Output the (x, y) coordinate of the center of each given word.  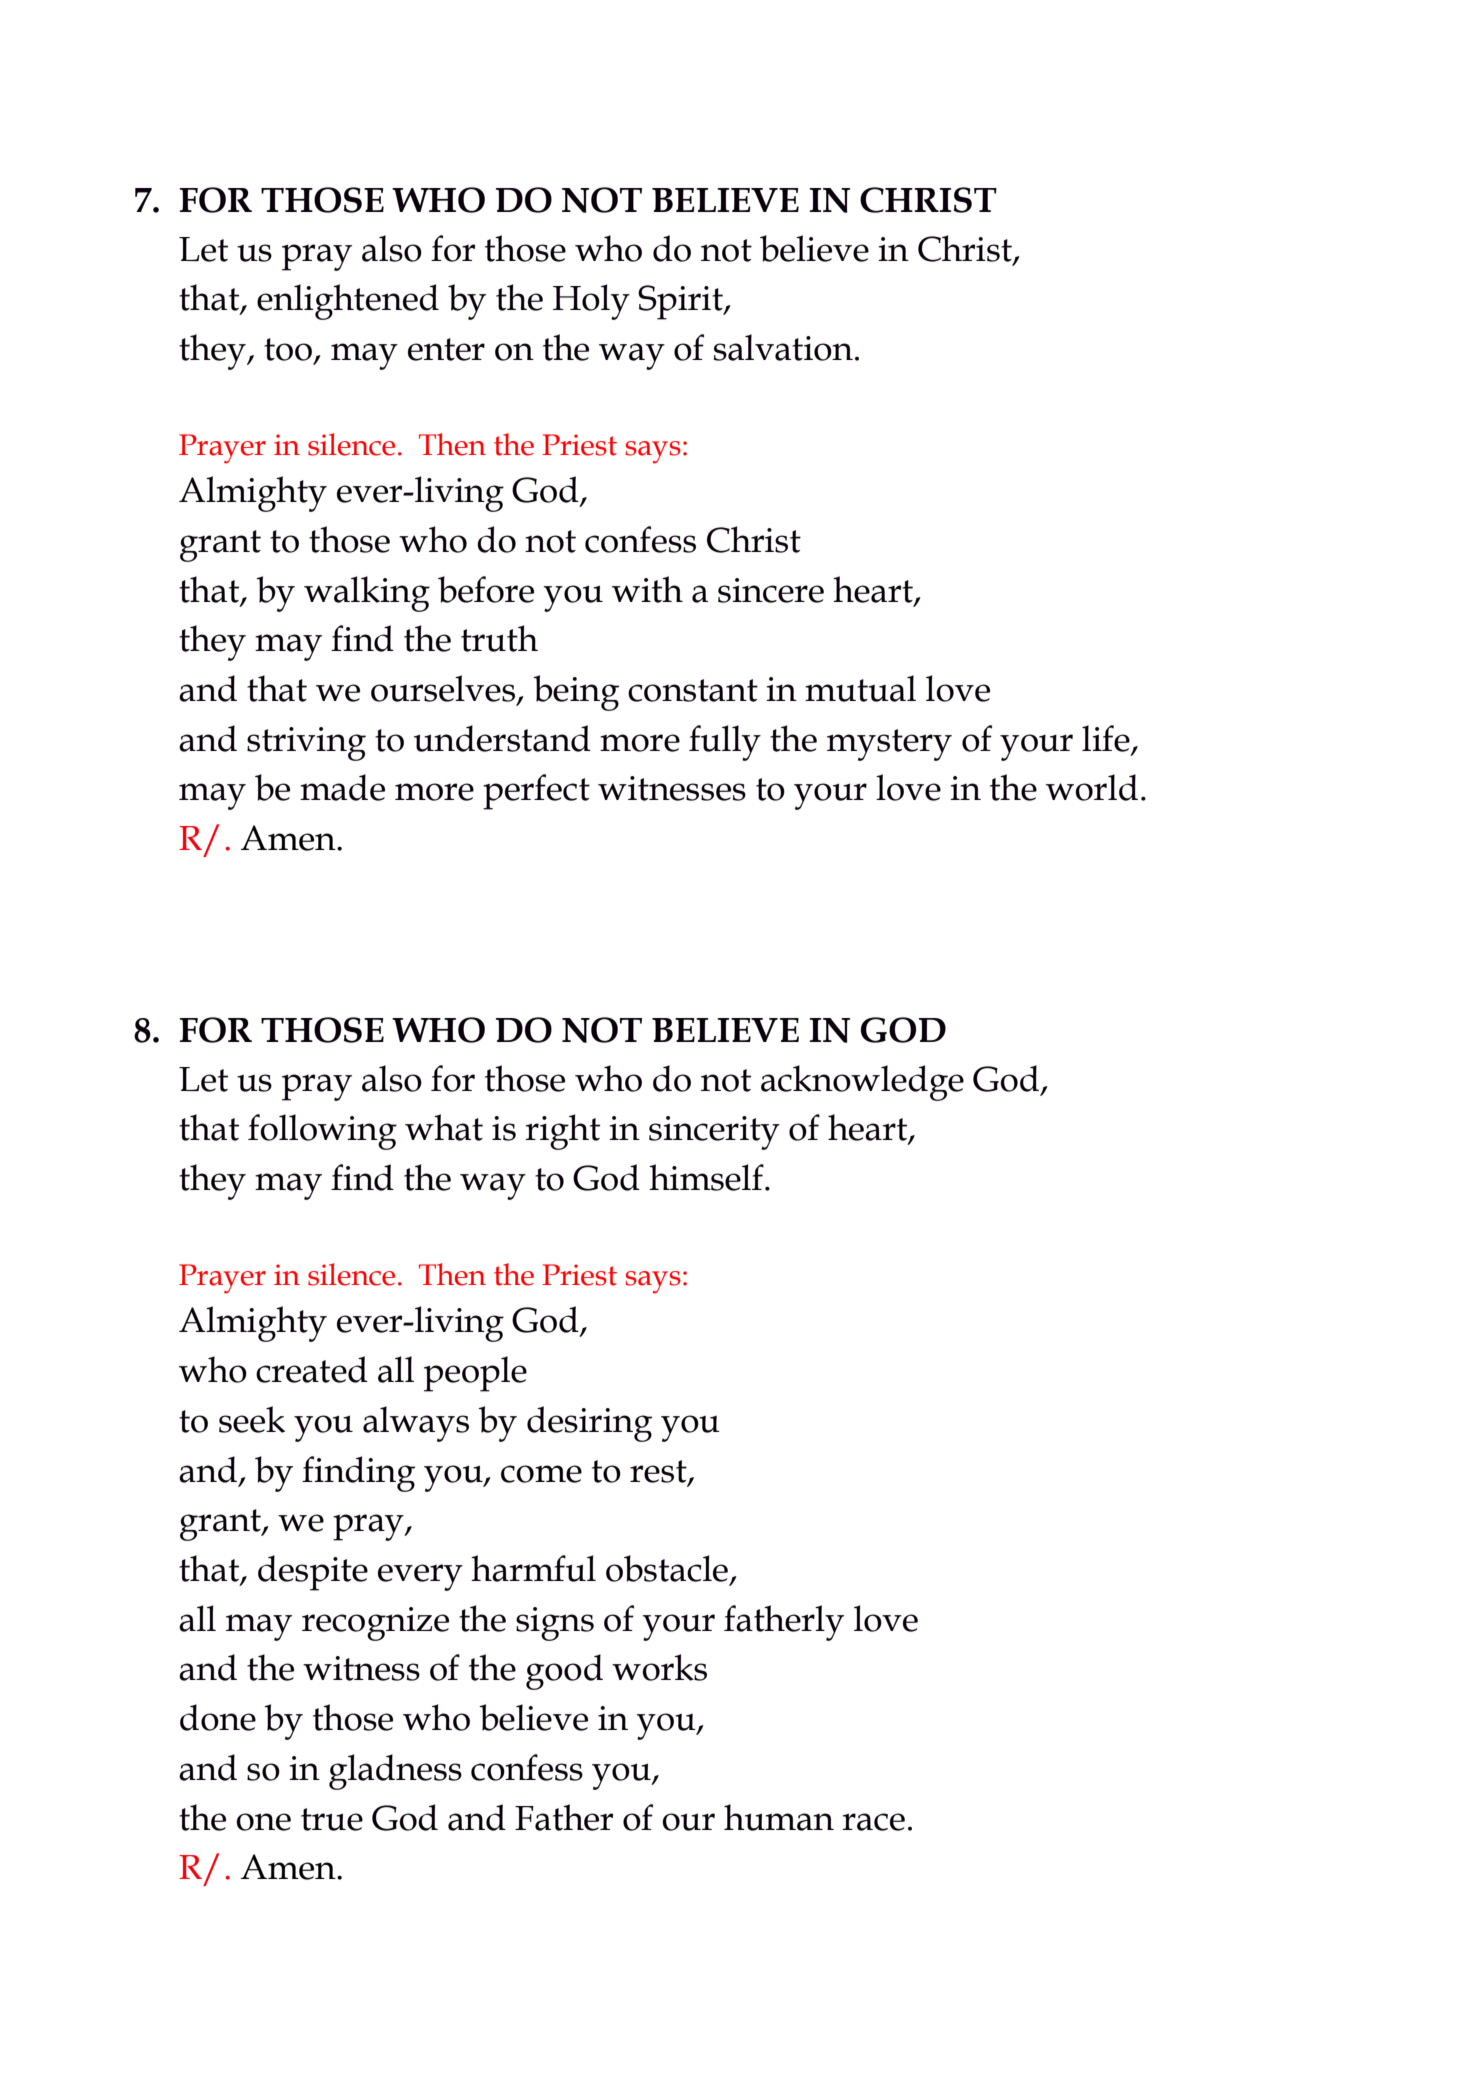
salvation (783, 347)
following (322, 1132)
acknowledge (862, 1083)
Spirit (681, 302)
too (289, 350)
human (779, 1817)
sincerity (714, 1133)
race (873, 1822)
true (332, 1819)
